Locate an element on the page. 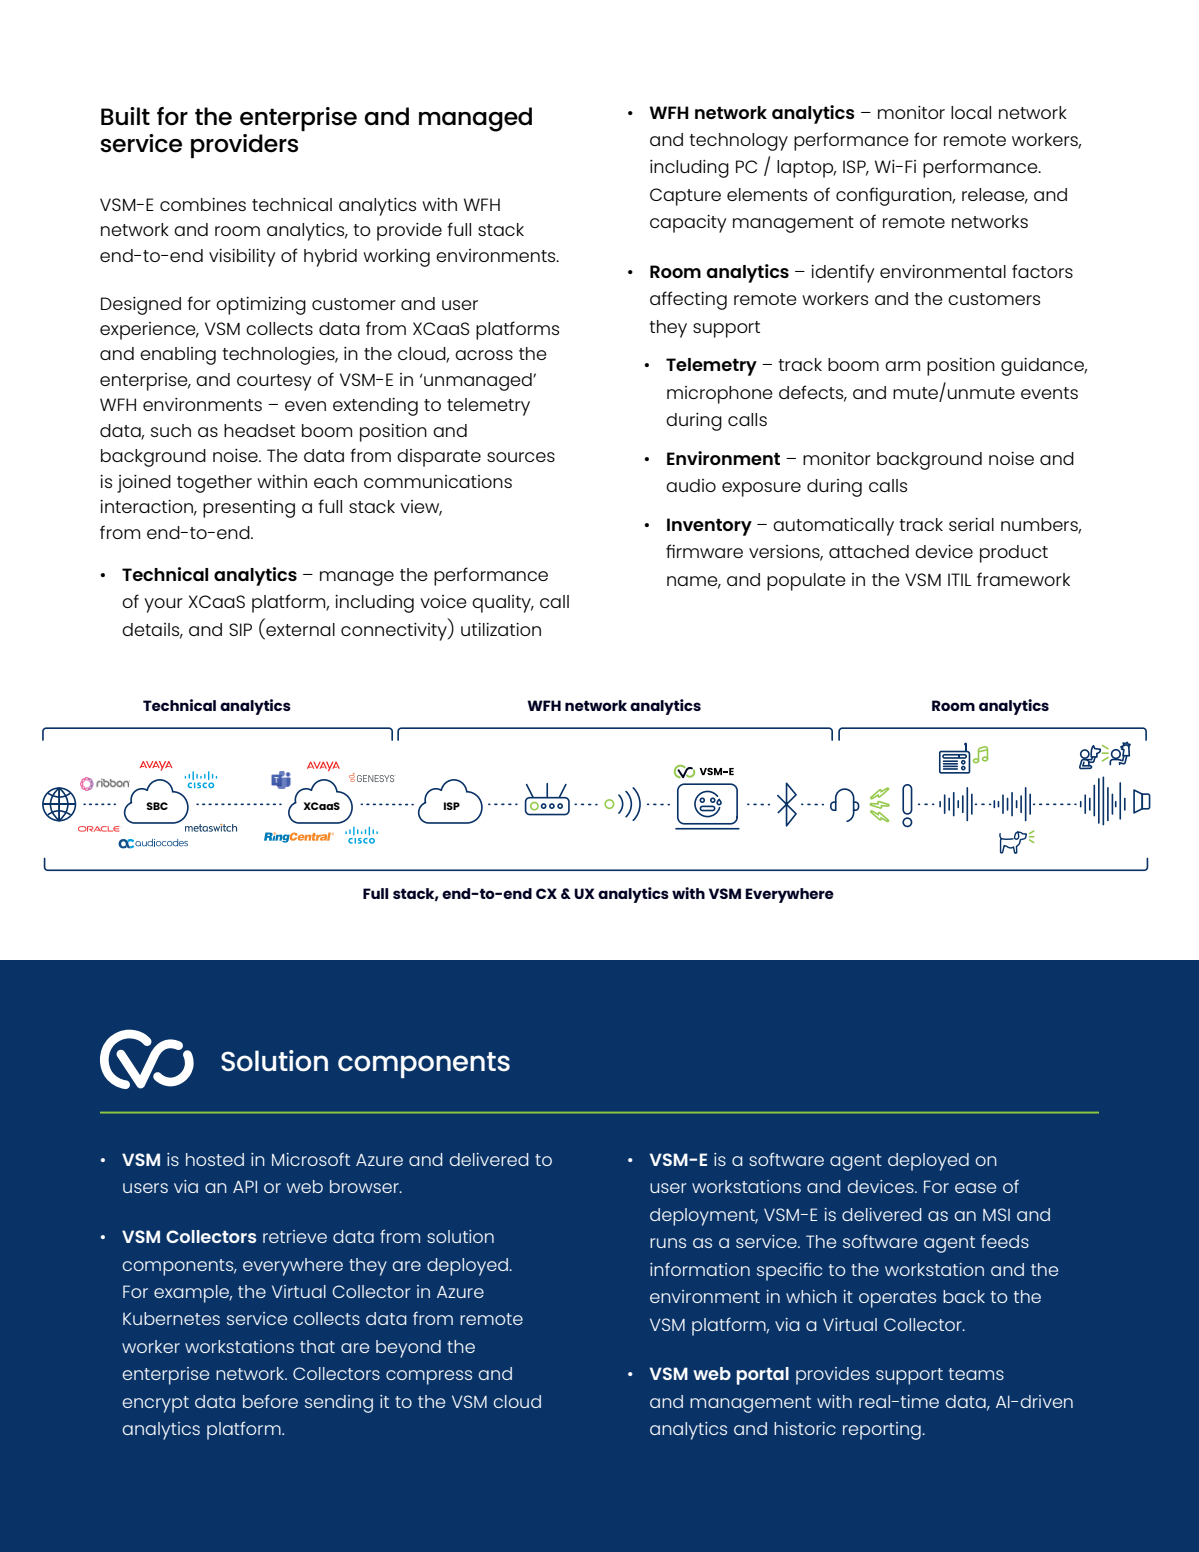  Capture is located at coordinates (685, 197).
